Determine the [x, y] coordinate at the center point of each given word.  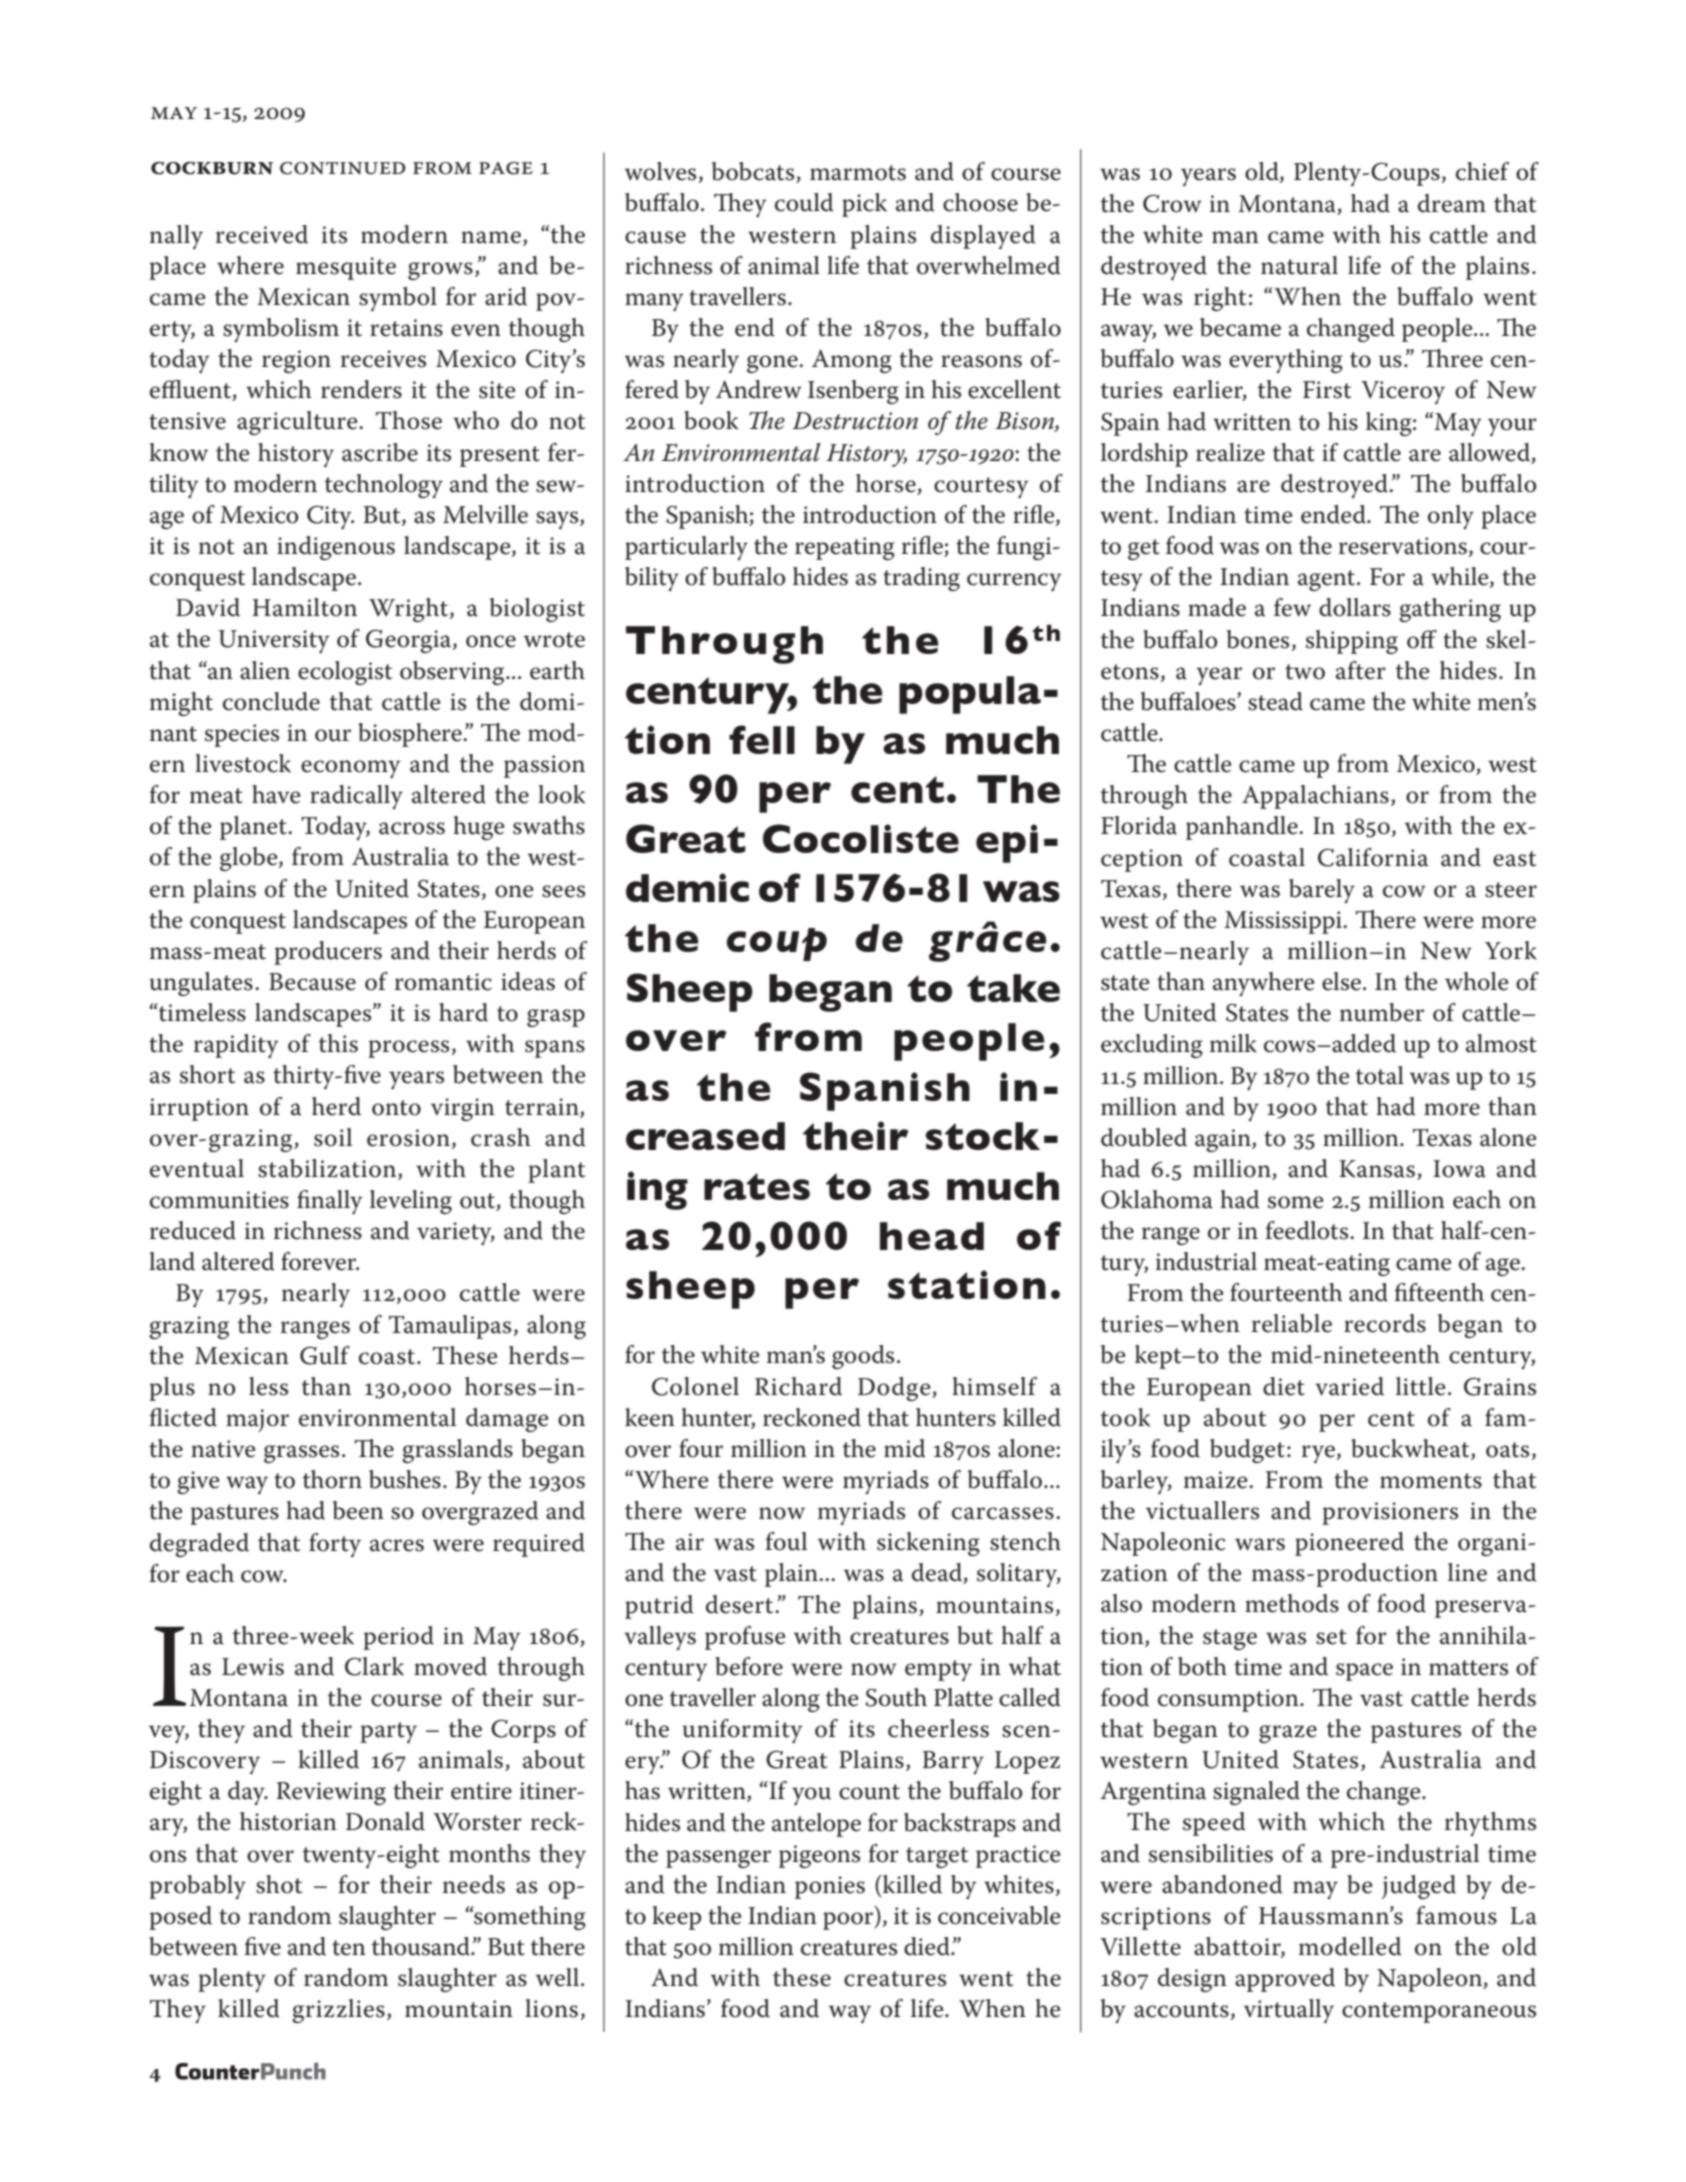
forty [335, 1545]
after [1361, 670]
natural [1299, 265]
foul [786, 1541]
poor [849, 1921]
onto [396, 1108]
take [1013, 988]
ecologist [345, 673]
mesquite [346, 268]
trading [921, 579]
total [1380, 1075]
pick [864, 205]
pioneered [1349, 1544]
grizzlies [338, 2011]
